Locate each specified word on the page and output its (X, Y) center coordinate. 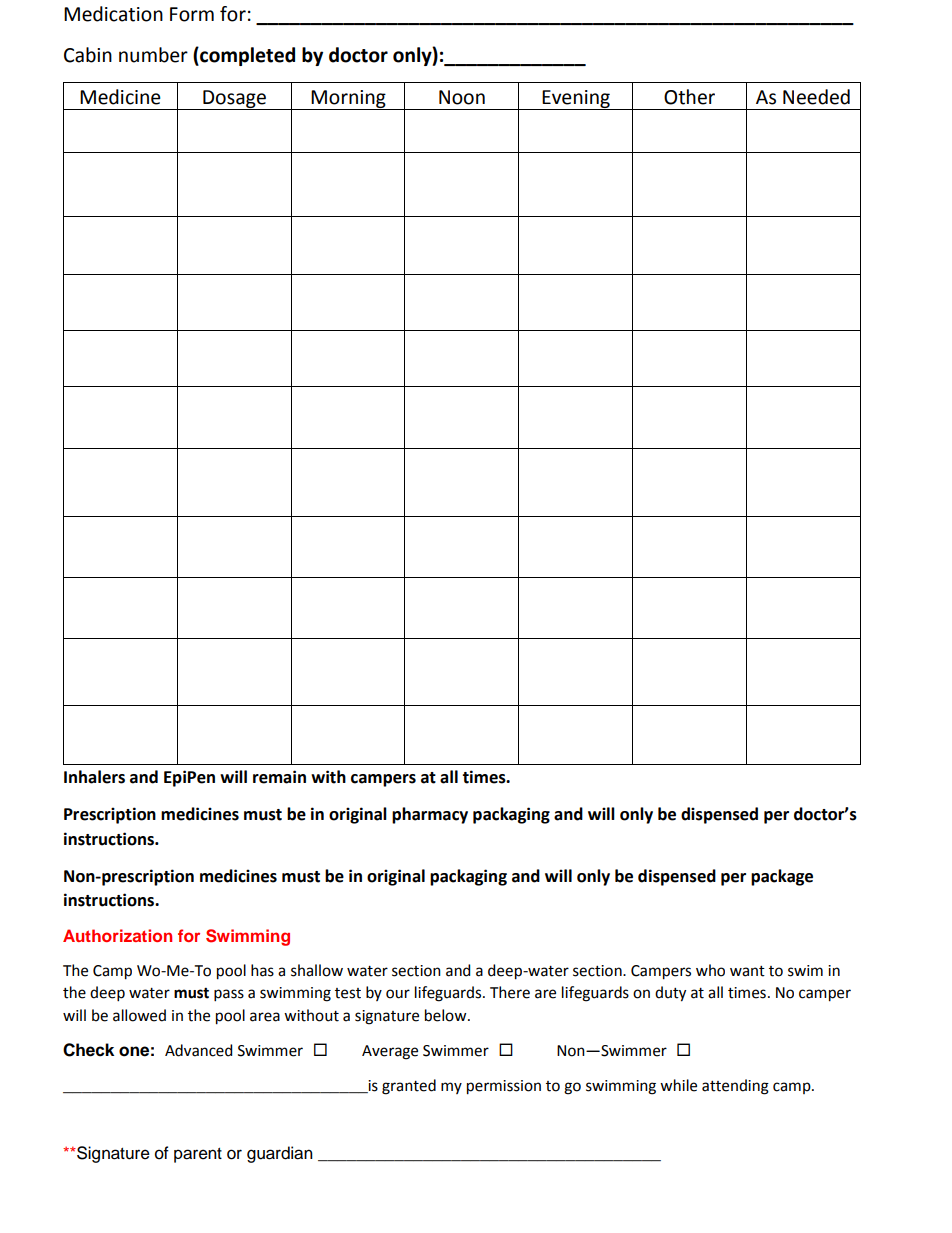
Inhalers (94, 777)
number (153, 55)
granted (409, 1087)
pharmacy (430, 815)
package (782, 877)
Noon (462, 97)
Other (689, 97)
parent (198, 1155)
